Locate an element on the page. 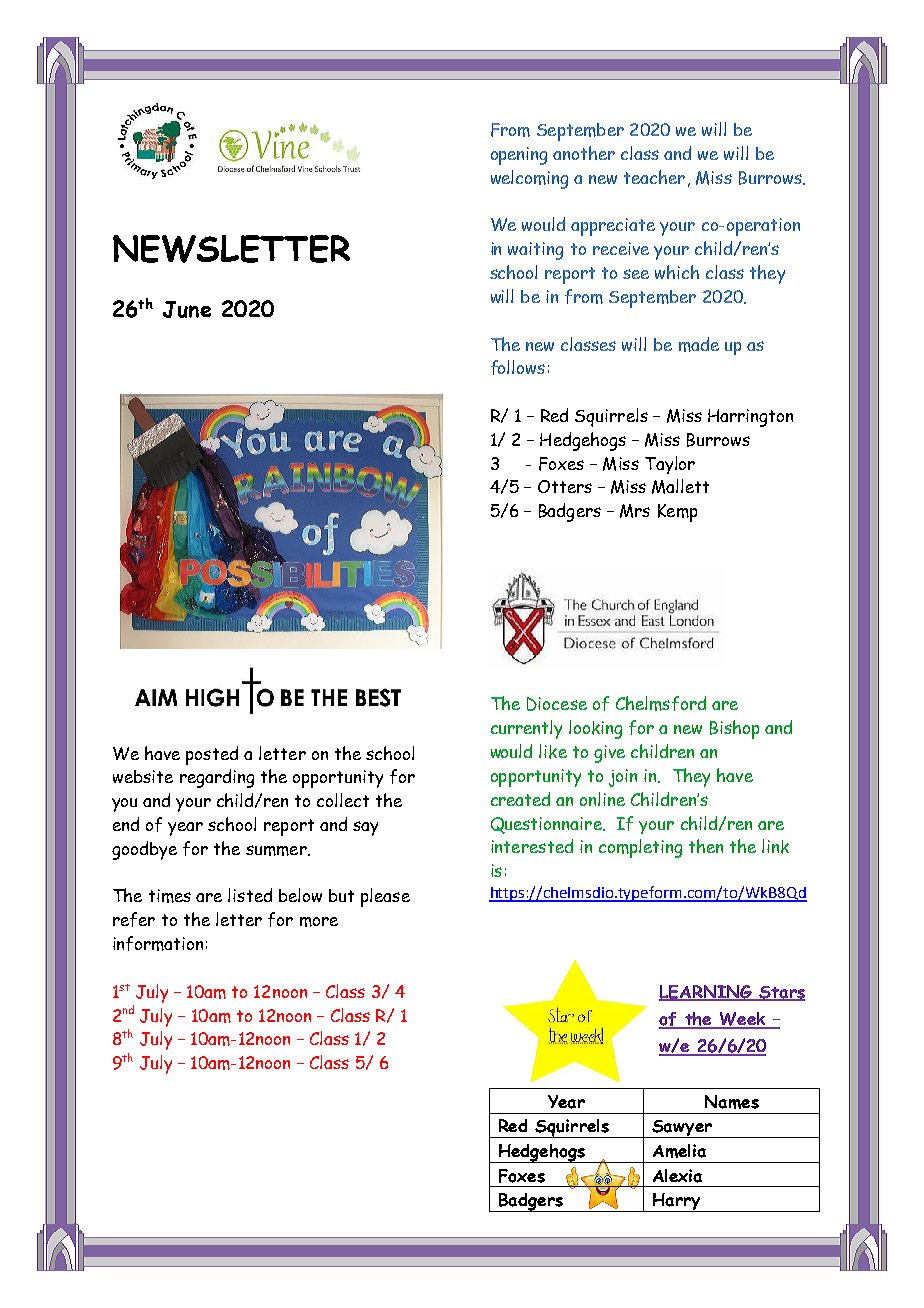  June is located at coordinates (187, 309).
